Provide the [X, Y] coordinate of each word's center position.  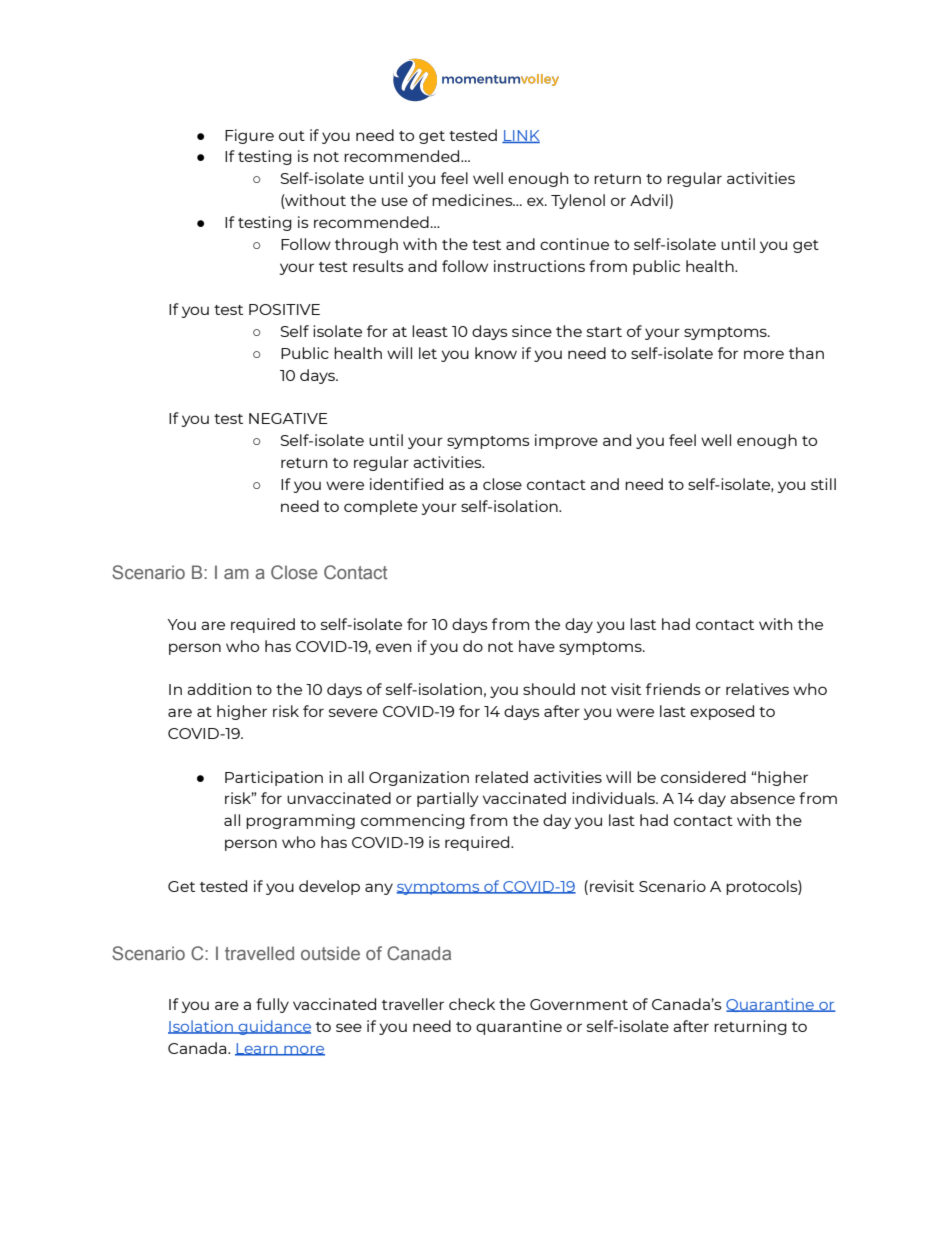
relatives [757, 689]
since [532, 331]
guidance [274, 1027]
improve [566, 441]
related [501, 777]
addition [219, 689]
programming [300, 821]
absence [762, 798]
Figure [249, 136]
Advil [650, 201]
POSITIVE [284, 309]
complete [381, 507]
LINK [521, 136]
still [823, 484]
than [806, 353]
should [549, 689]
